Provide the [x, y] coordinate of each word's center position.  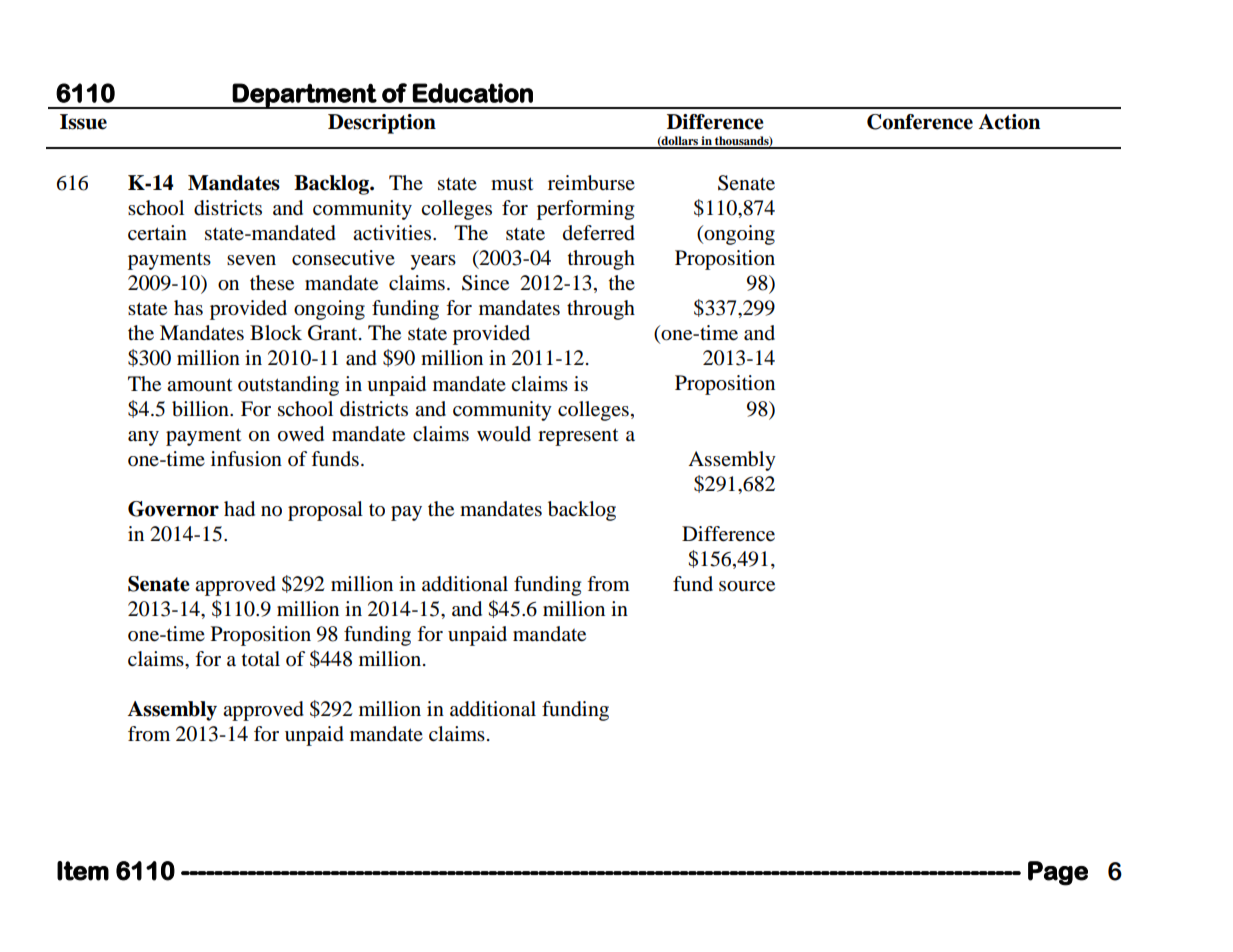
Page [1058, 873]
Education [473, 93]
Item [83, 871]
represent [578, 437]
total [261, 659]
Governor [173, 509]
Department [304, 96]
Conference [920, 122]
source [747, 586]
